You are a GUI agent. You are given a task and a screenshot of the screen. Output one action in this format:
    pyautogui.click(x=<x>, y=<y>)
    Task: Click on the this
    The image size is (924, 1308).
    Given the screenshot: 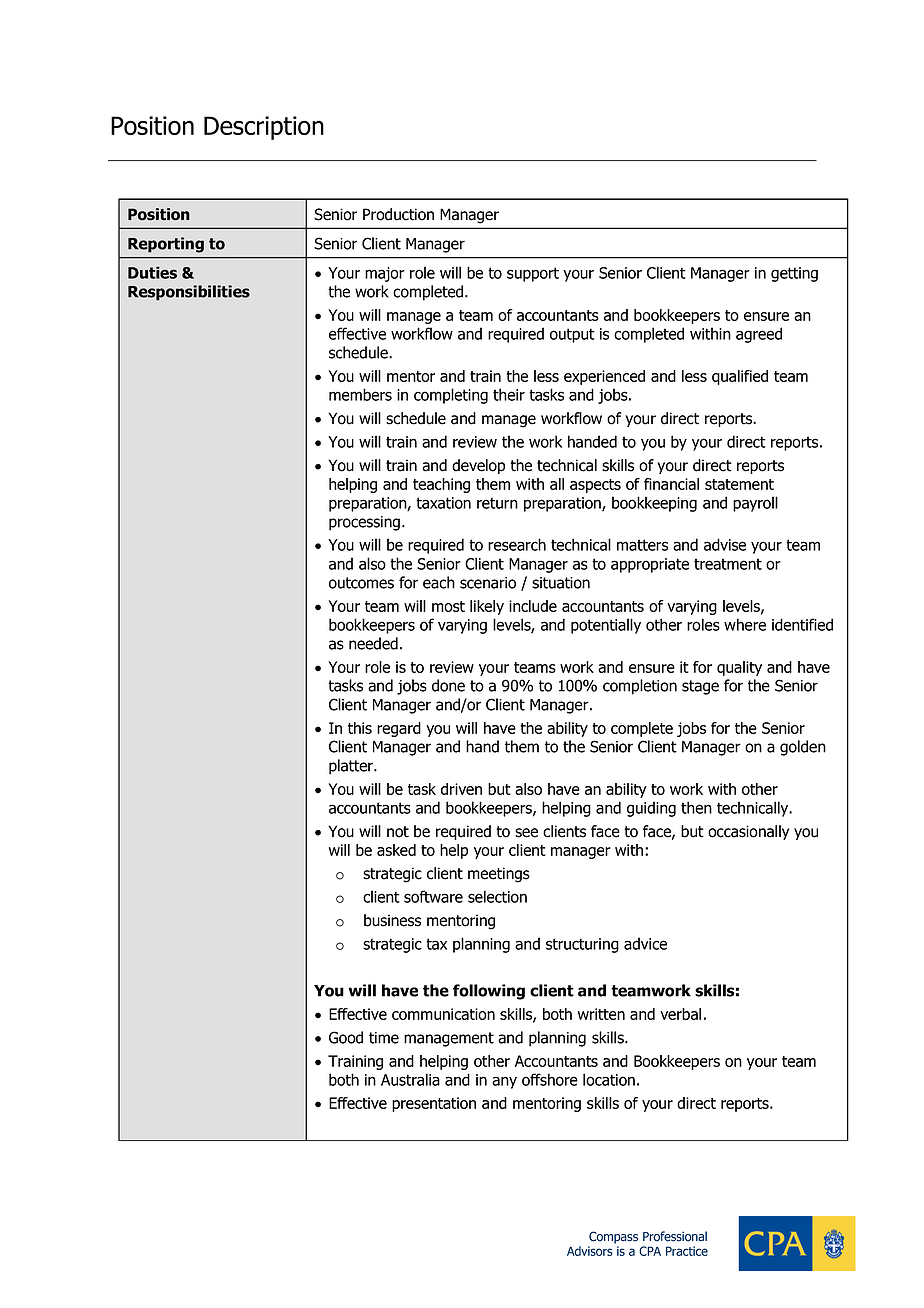 What is the action you would take?
    pyautogui.click(x=360, y=728)
